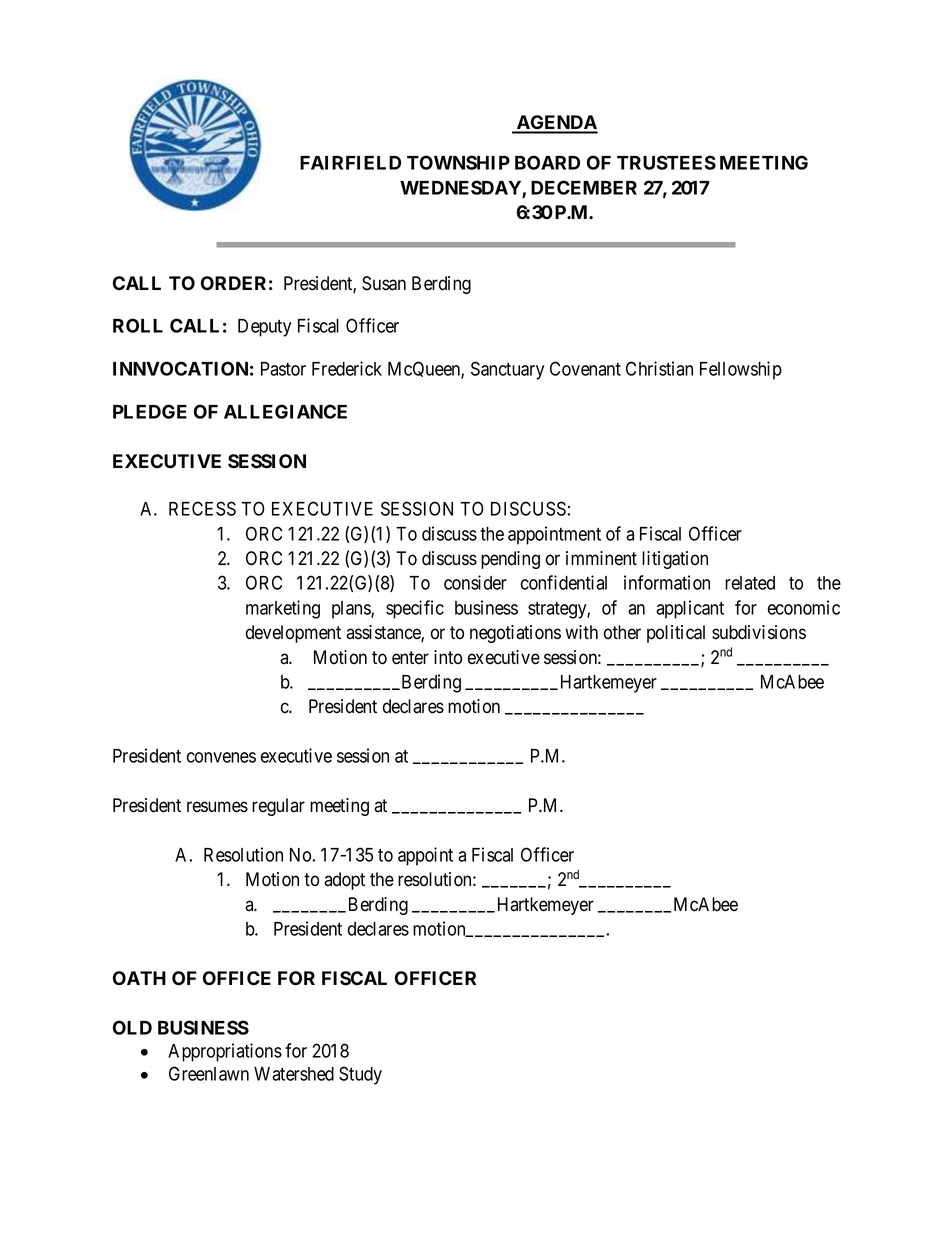 Image resolution: width=952 pixels, height=1233 pixels. What do you see at coordinates (225, 1052) in the screenshot?
I see `Appropriations` at bounding box center [225, 1052].
